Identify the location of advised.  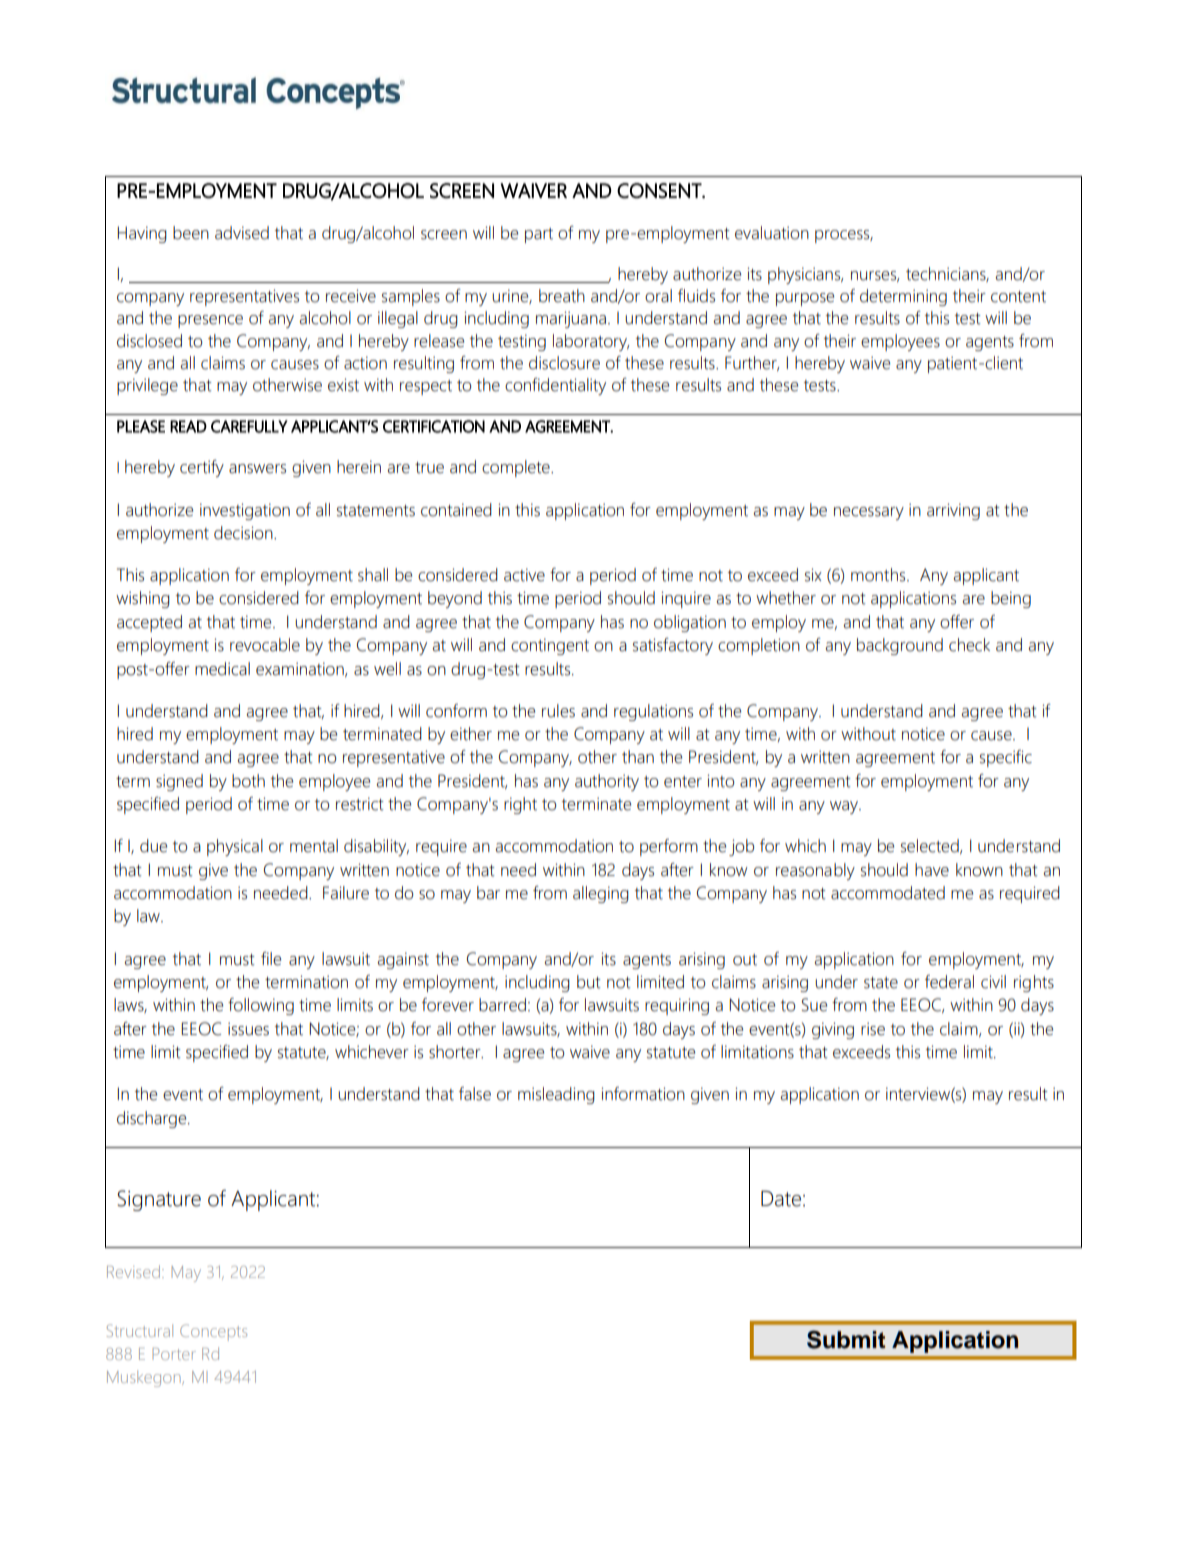
(242, 233).
